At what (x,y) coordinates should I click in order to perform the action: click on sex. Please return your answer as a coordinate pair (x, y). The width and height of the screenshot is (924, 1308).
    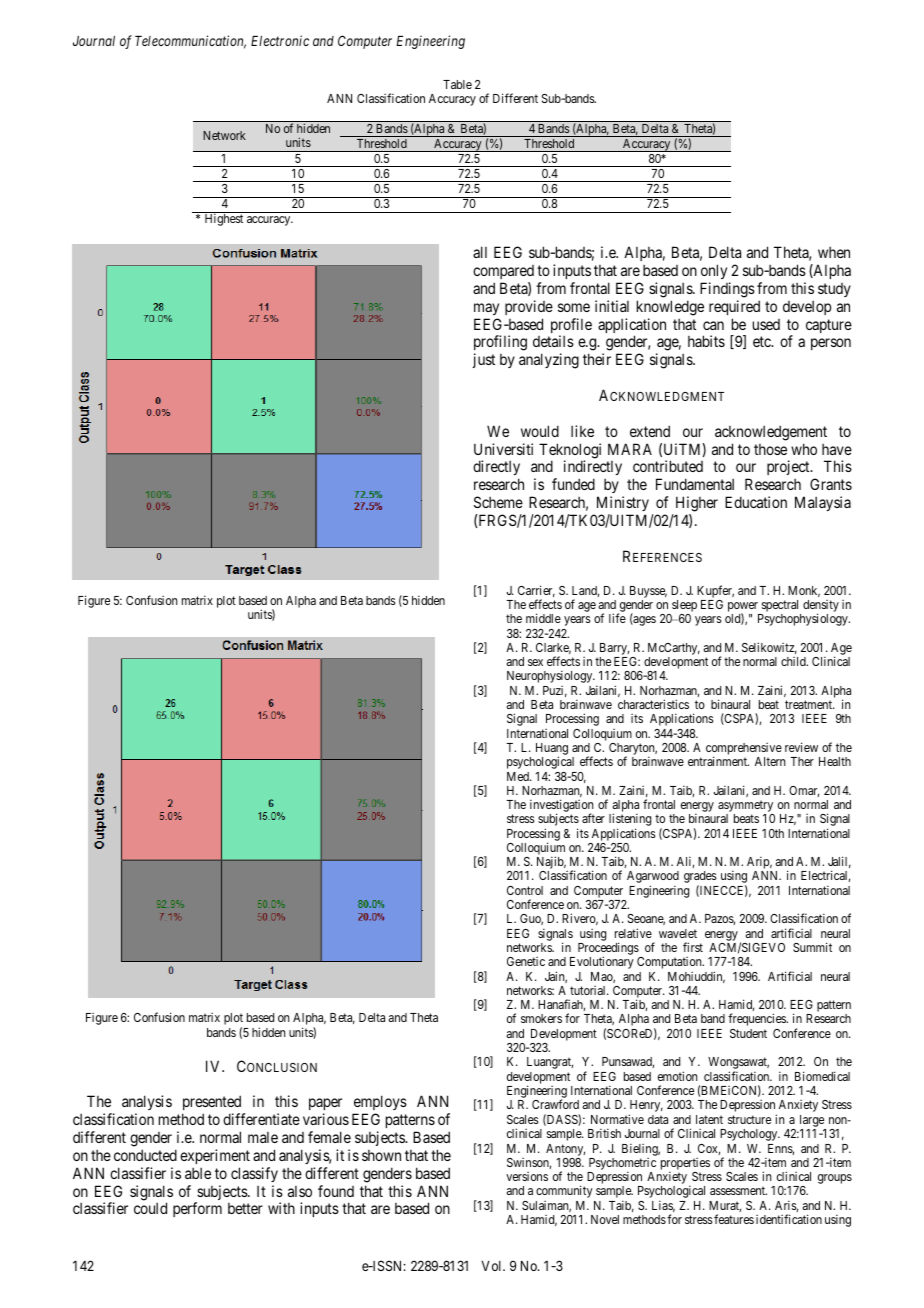
    Looking at the image, I should click on (535, 662).
